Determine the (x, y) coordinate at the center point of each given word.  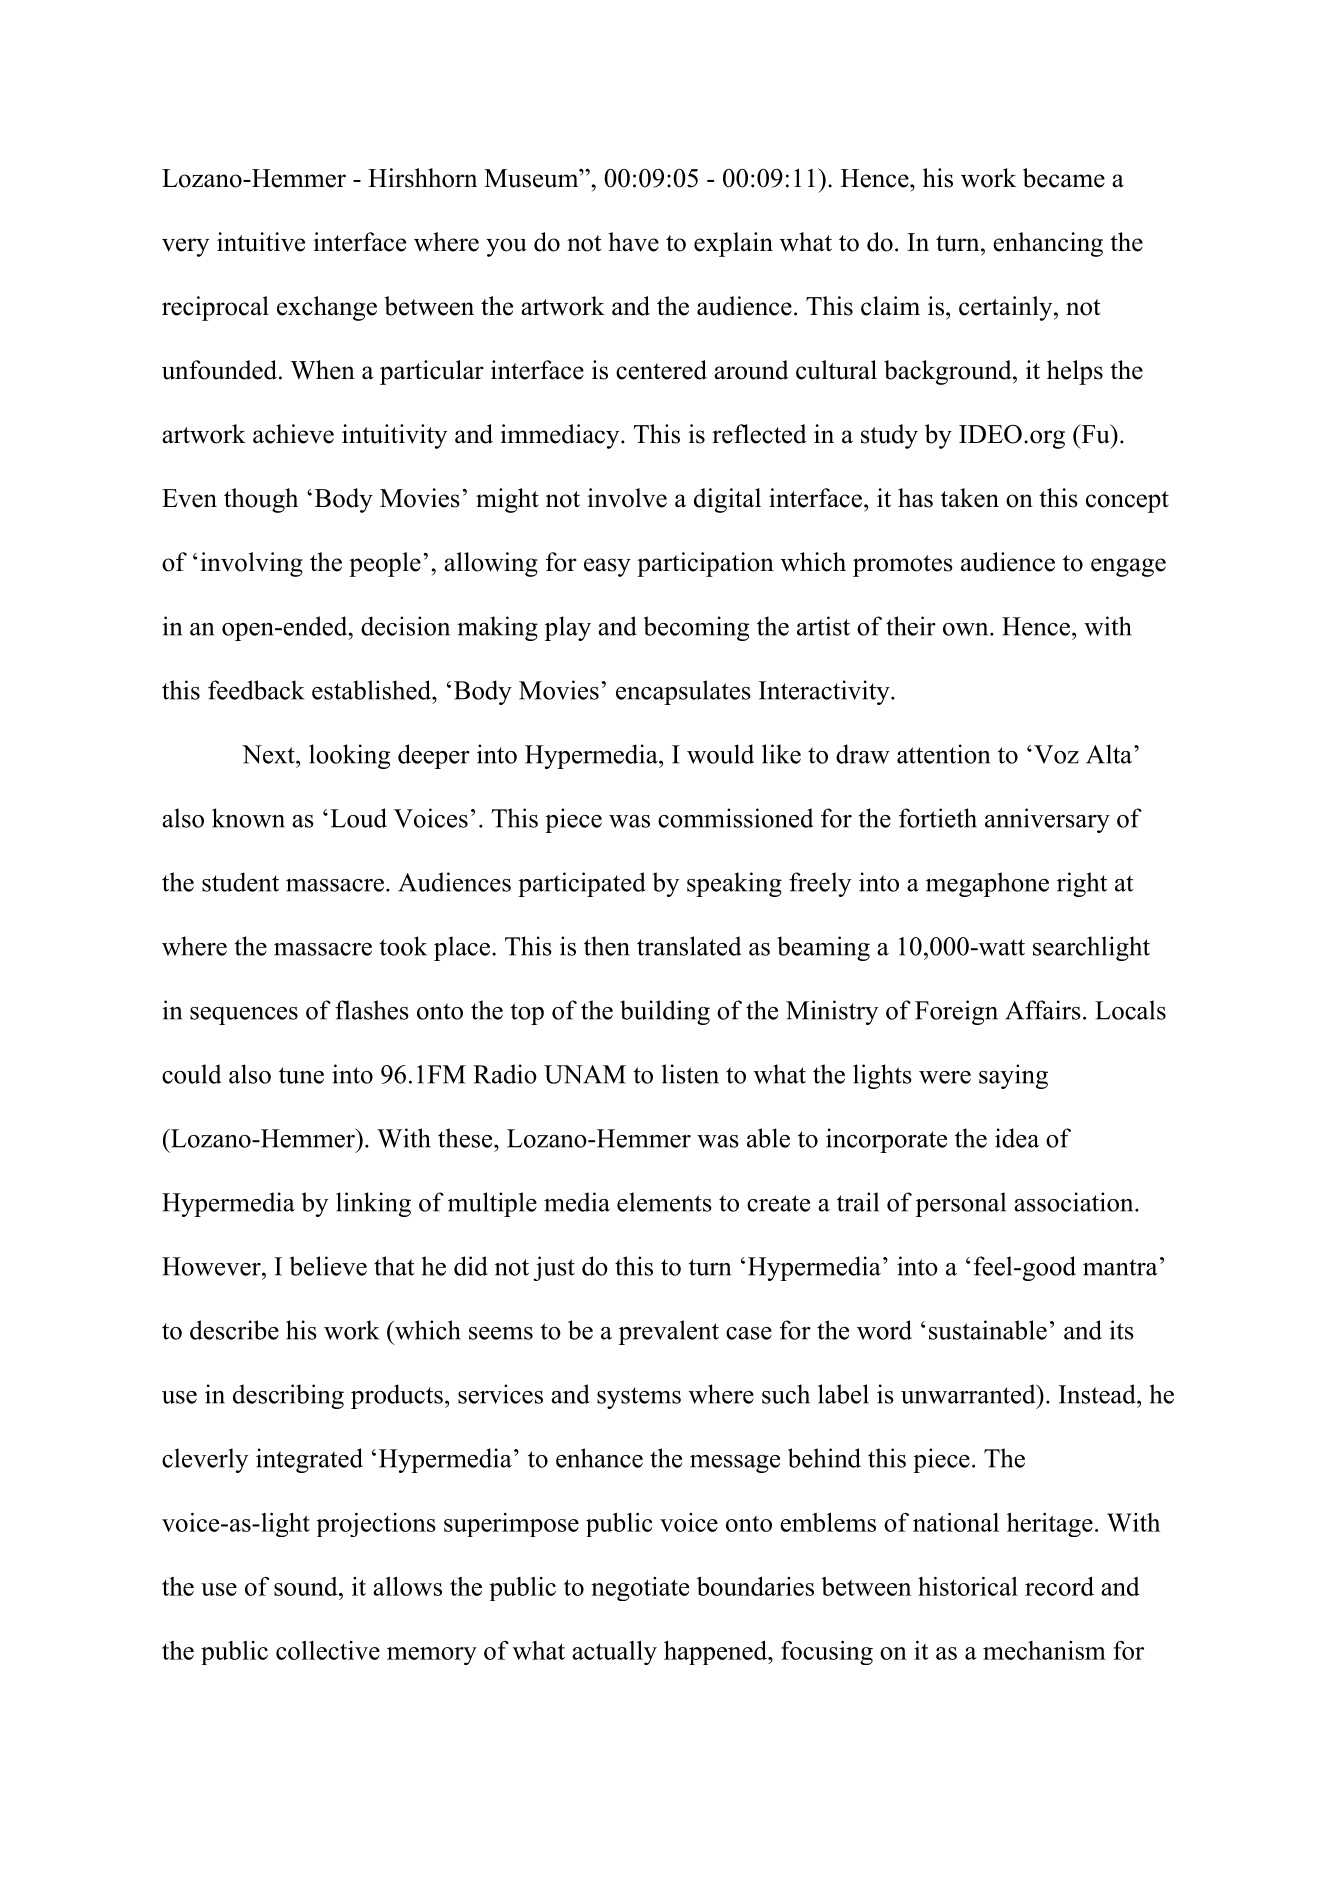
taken (970, 498)
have (633, 242)
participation (705, 564)
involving (252, 564)
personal (961, 1204)
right (1082, 884)
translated (689, 946)
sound (307, 1586)
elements (664, 1202)
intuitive (261, 242)
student (240, 882)
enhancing (1048, 244)
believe (328, 1266)
